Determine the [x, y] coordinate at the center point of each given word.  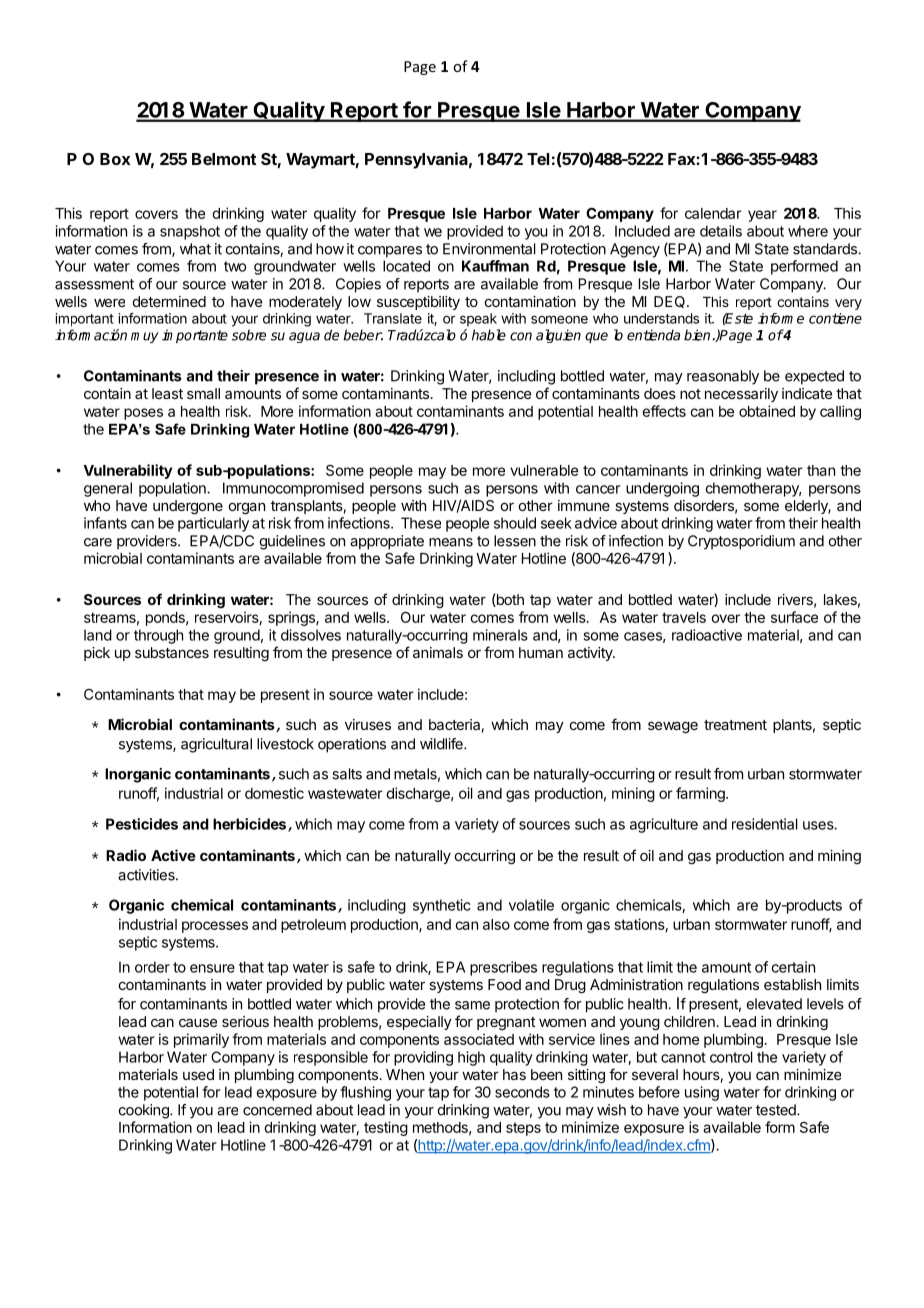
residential [765, 824]
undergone [188, 507]
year [762, 216]
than [821, 470]
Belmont [224, 159]
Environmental [489, 249]
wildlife [442, 744]
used [198, 1074]
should [515, 523]
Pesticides [142, 824]
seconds [522, 1092]
